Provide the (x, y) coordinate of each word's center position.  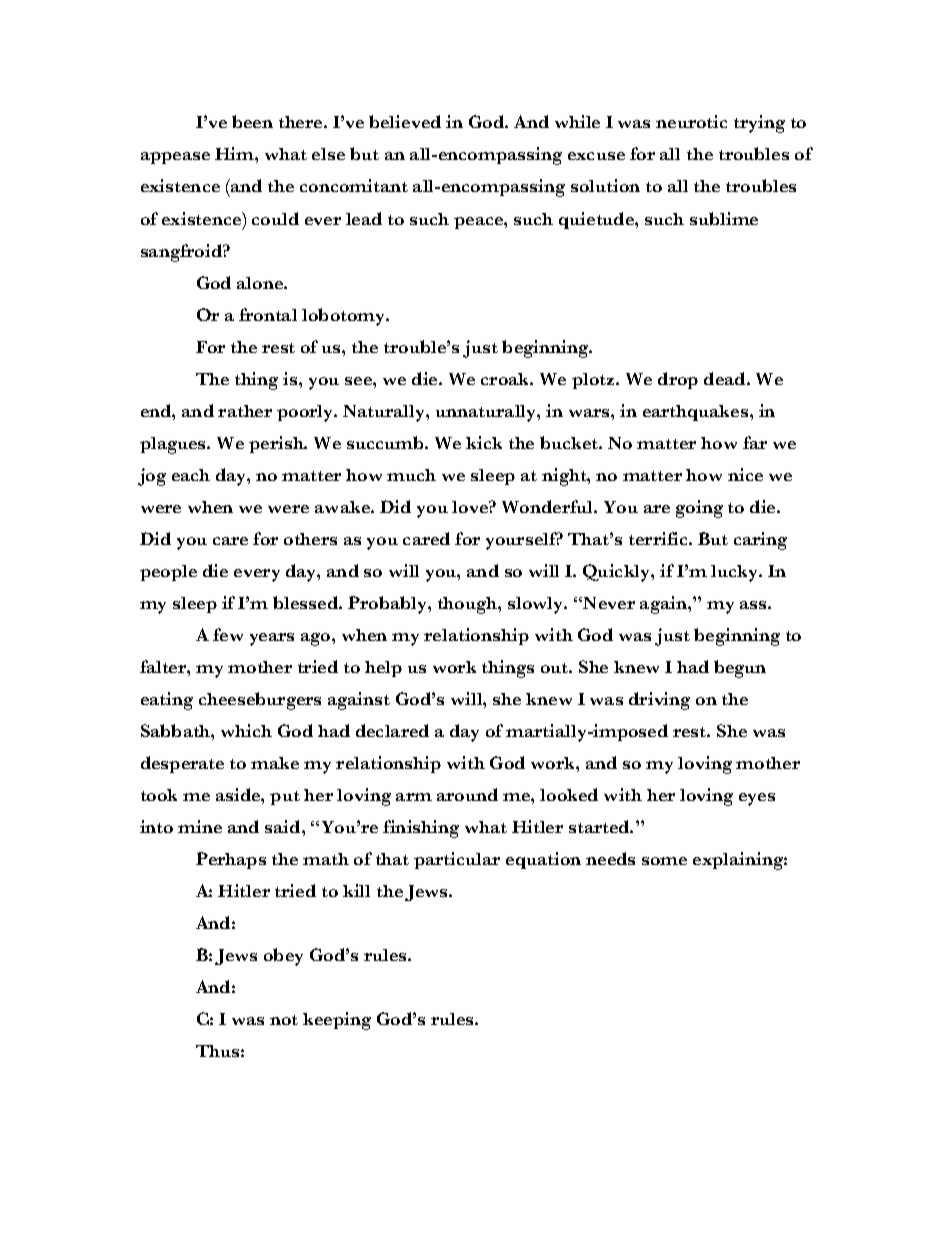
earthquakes (697, 413)
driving (659, 701)
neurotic (691, 121)
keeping (337, 1021)
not (284, 1020)
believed (405, 121)
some (664, 861)
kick (484, 442)
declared (392, 730)
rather (245, 411)
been (252, 121)
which (246, 730)
